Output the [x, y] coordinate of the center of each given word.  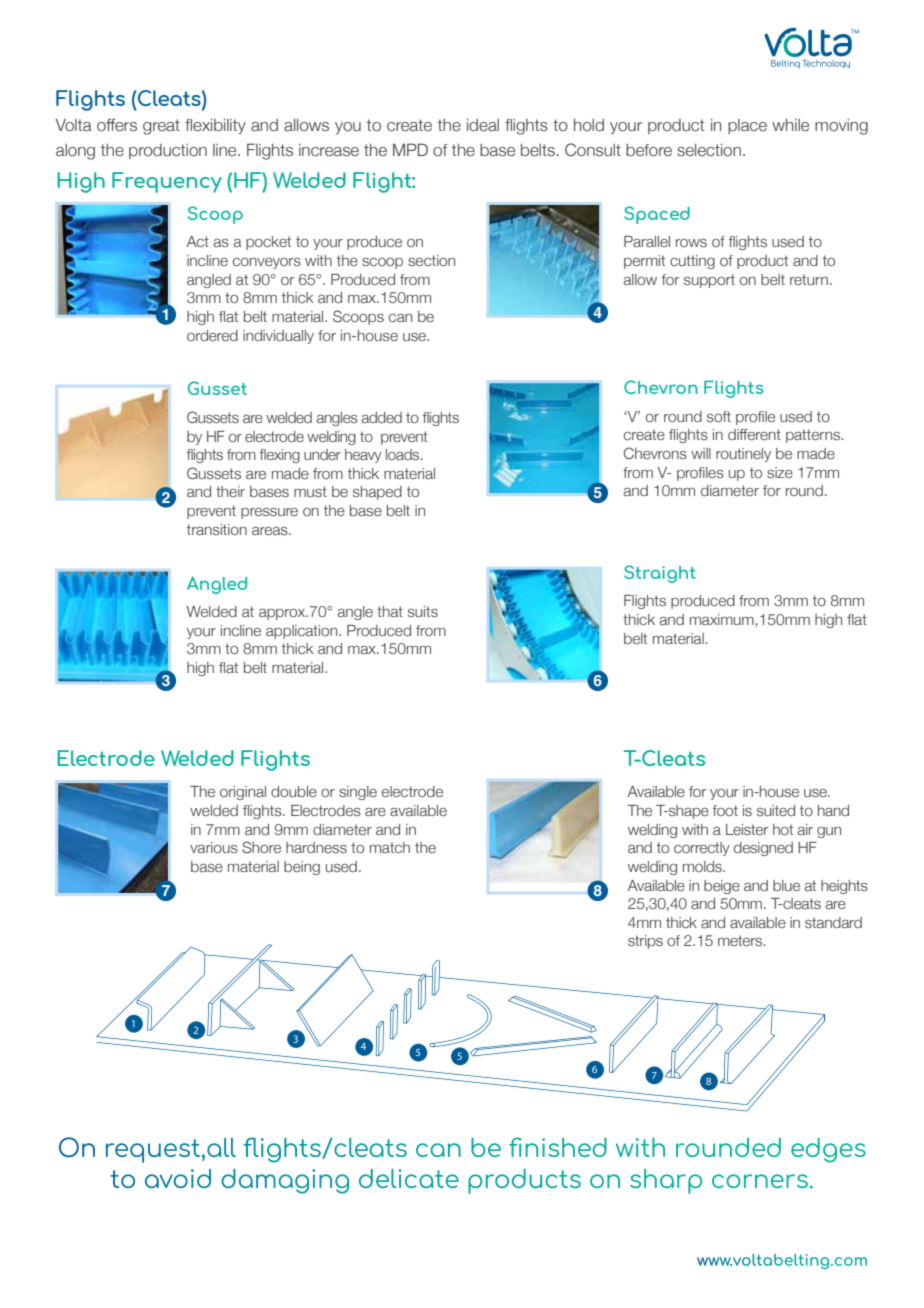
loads [404, 454]
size [780, 472]
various [214, 847]
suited [776, 810]
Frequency [167, 182]
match [390, 847]
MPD [410, 149]
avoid [178, 1178]
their [230, 491]
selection [709, 150]
